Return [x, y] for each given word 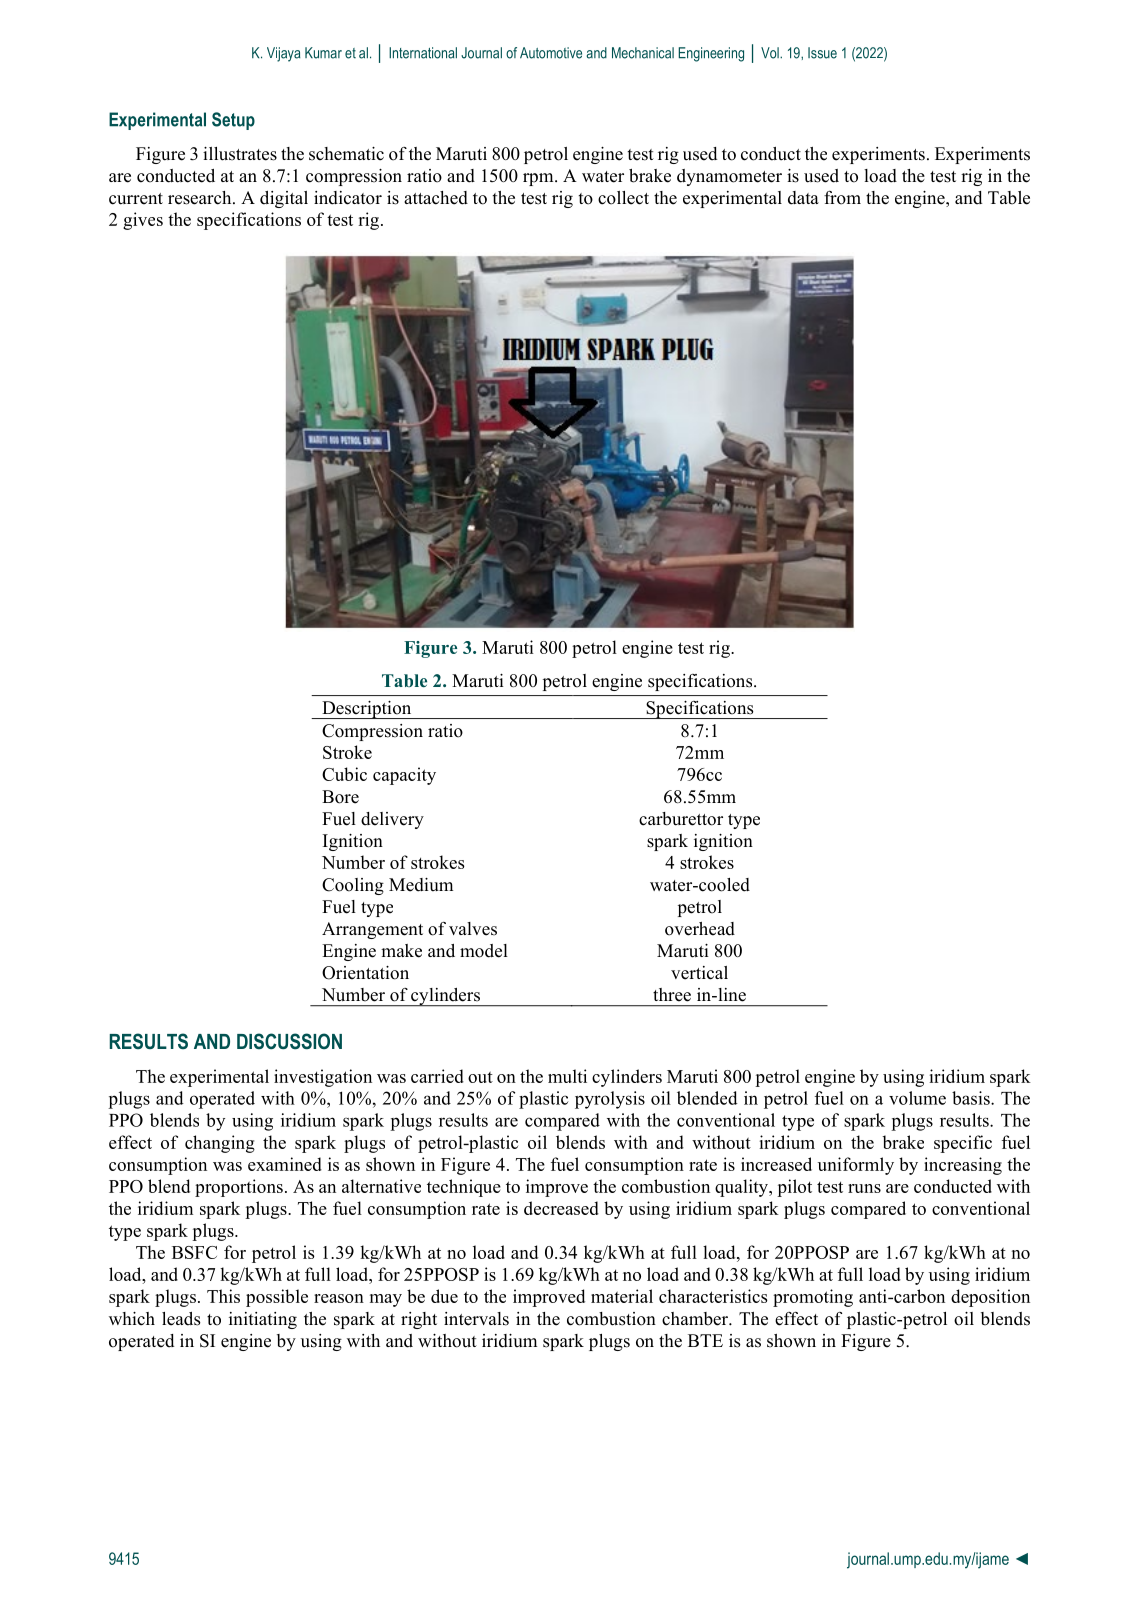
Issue [822, 53]
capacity [404, 776]
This [223, 1296]
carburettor [681, 819]
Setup [233, 121]
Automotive [551, 53]
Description [367, 710]
